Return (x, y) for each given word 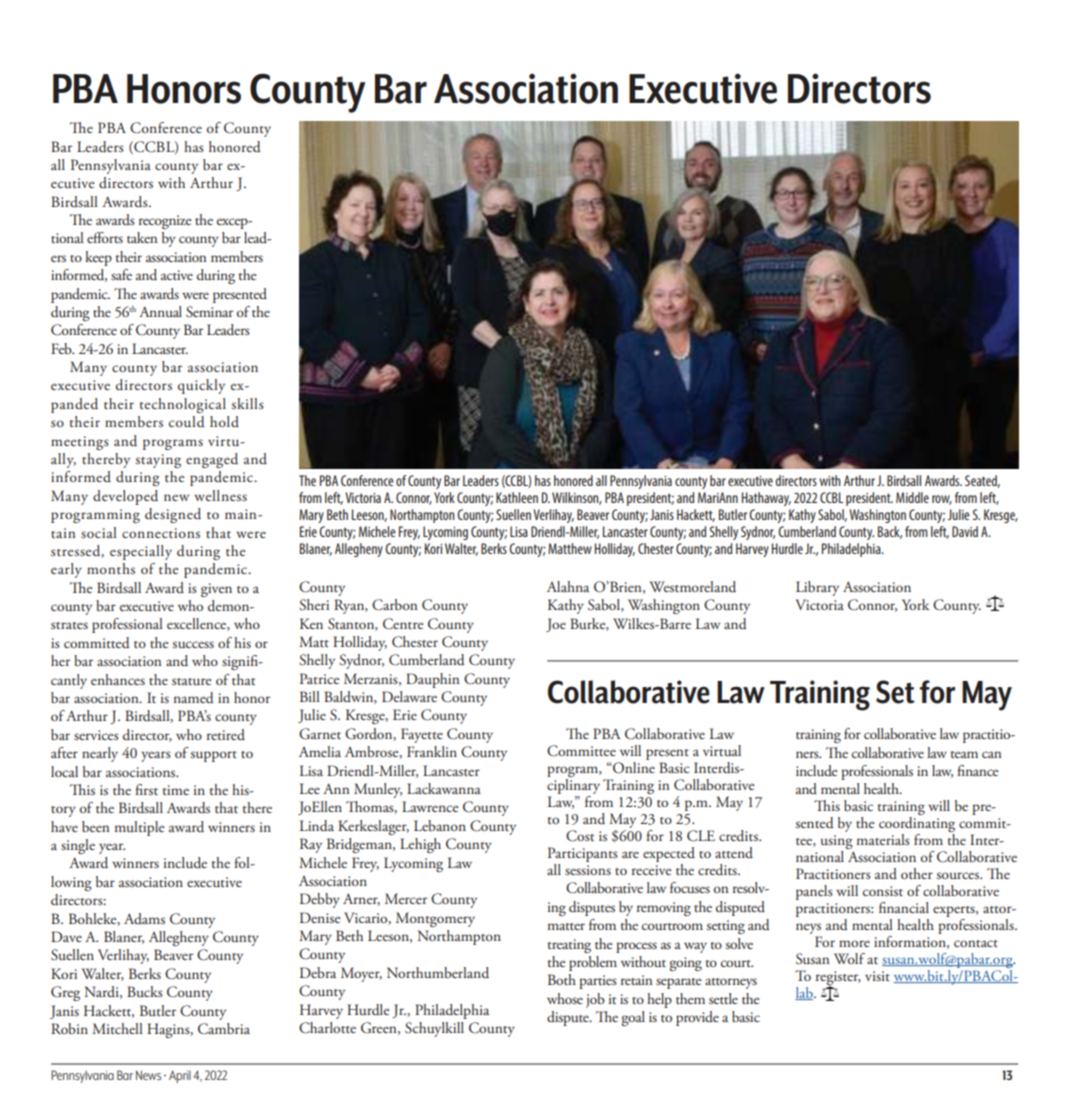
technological (182, 405)
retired (226, 734)
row (942, 500)
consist (883, 891)
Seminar (209, 312)
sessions (588, 870)
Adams (144, 918)
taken (142, 237)
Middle (912, 497)
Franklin (432, 751)
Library (817, 588)
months (111, 568)
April (180, 1076)
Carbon (395, 605)
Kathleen (517, 497)
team (964, 754)
